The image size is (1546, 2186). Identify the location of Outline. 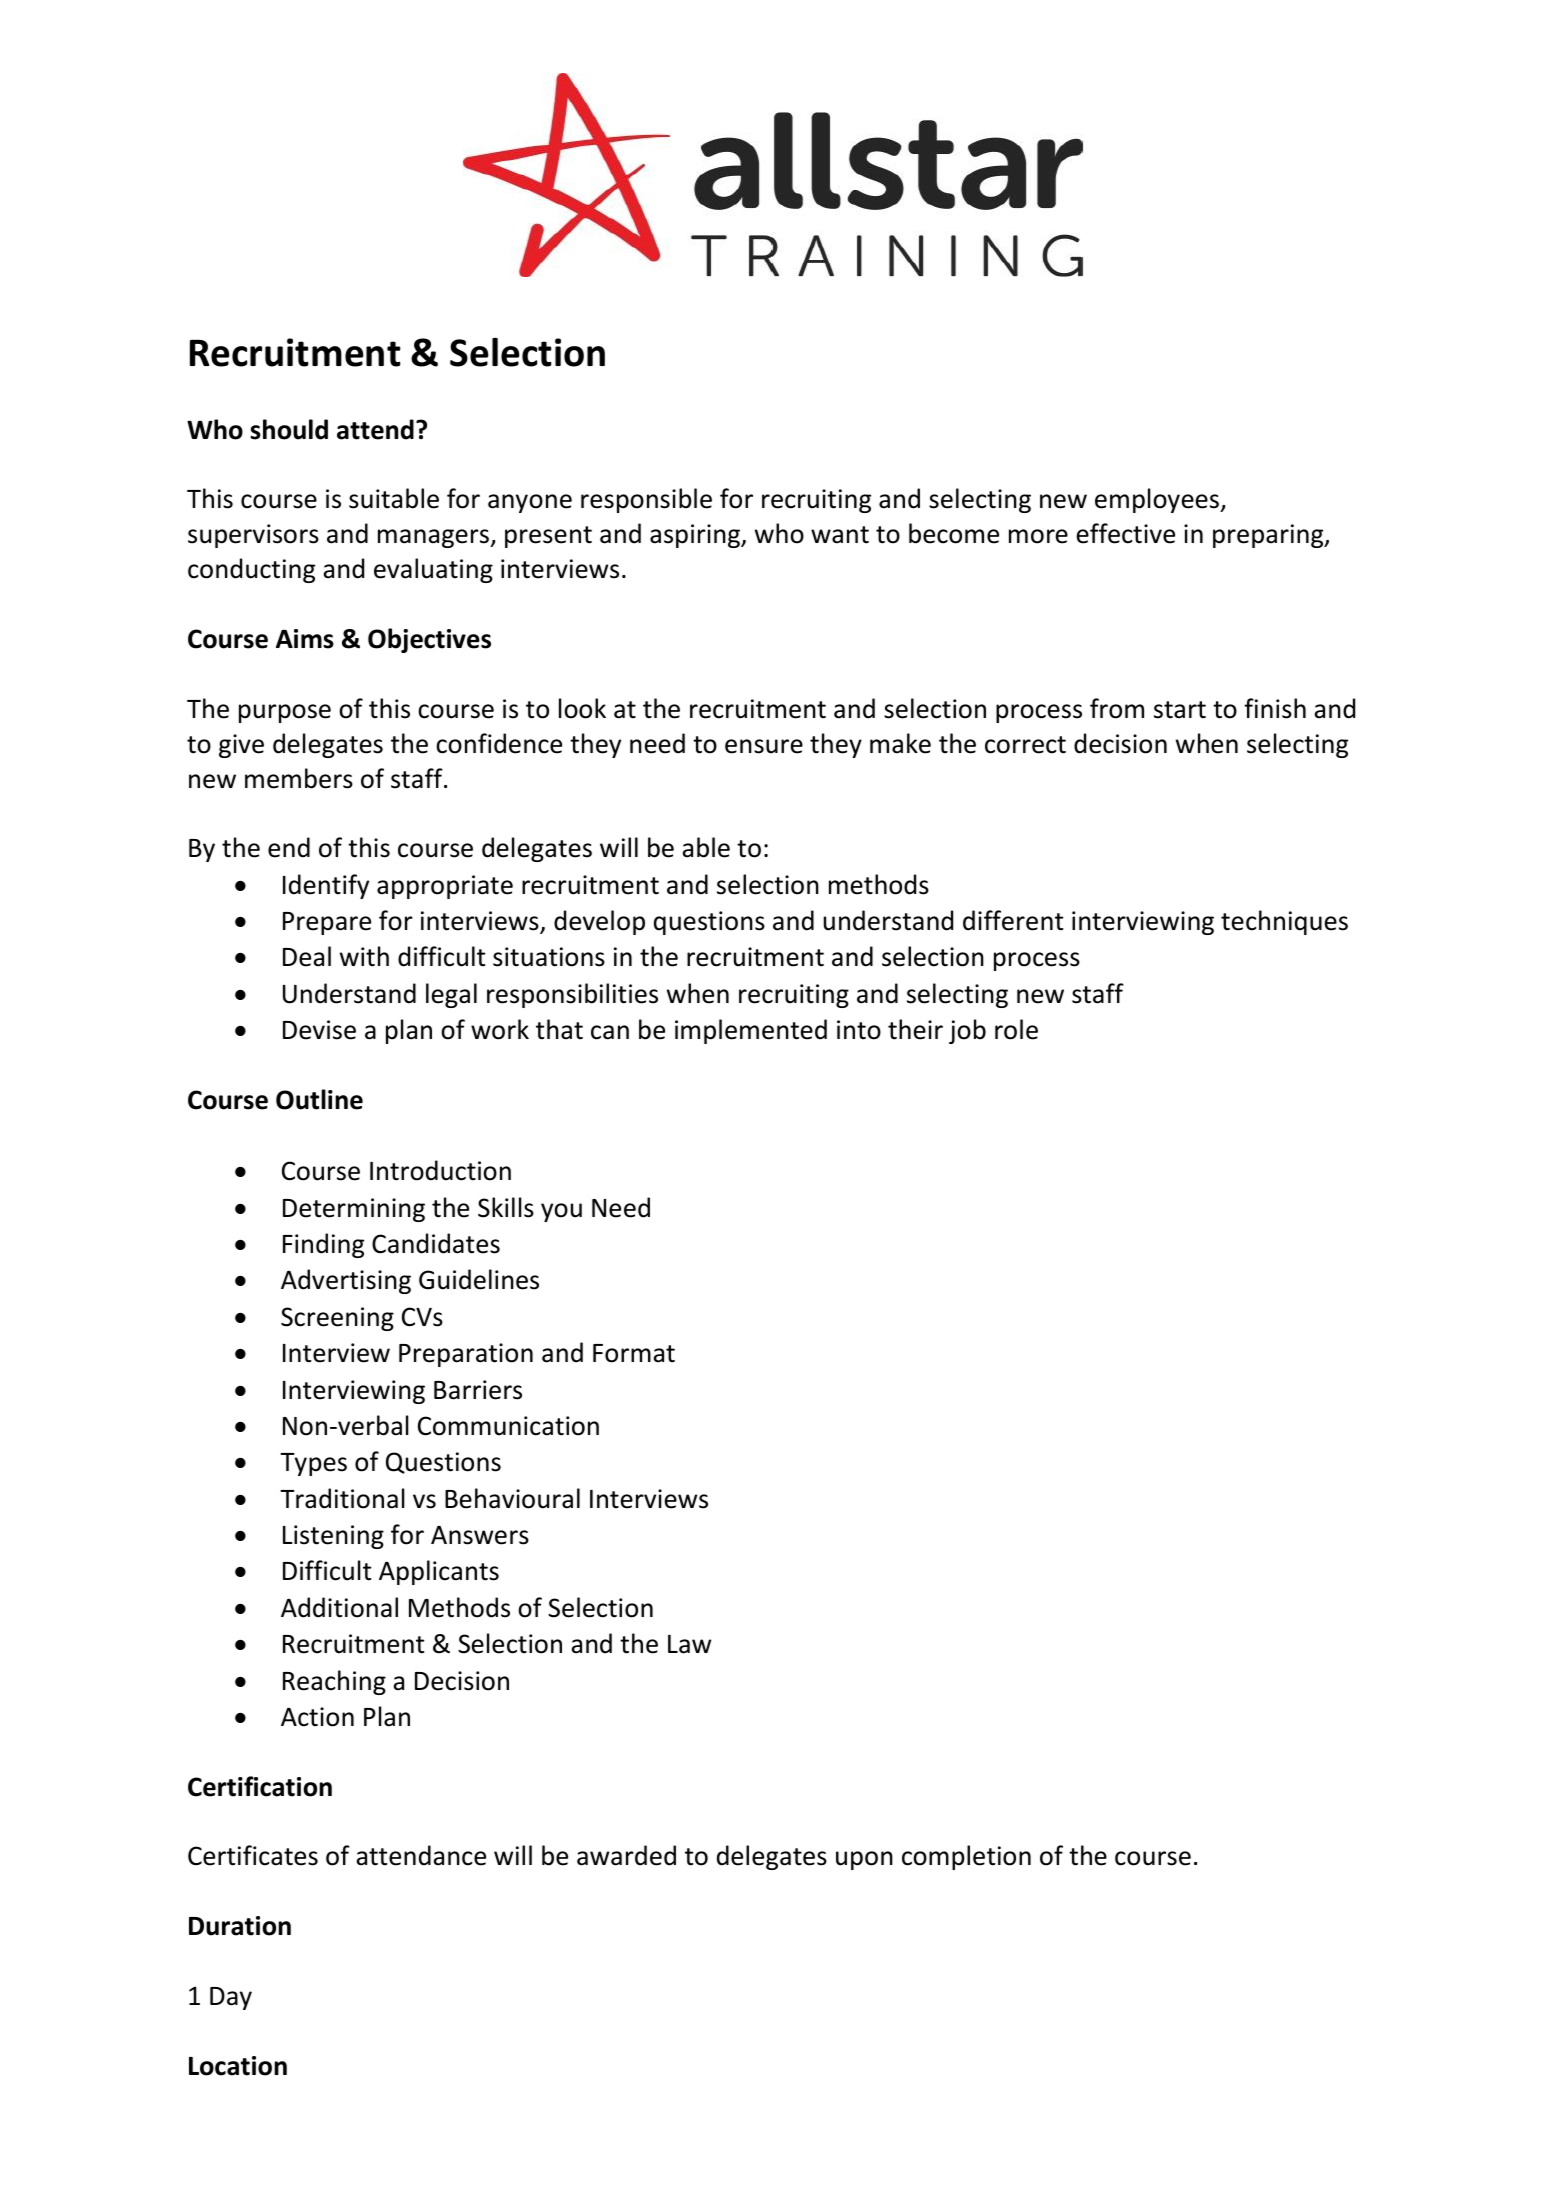
(319, 1099).
